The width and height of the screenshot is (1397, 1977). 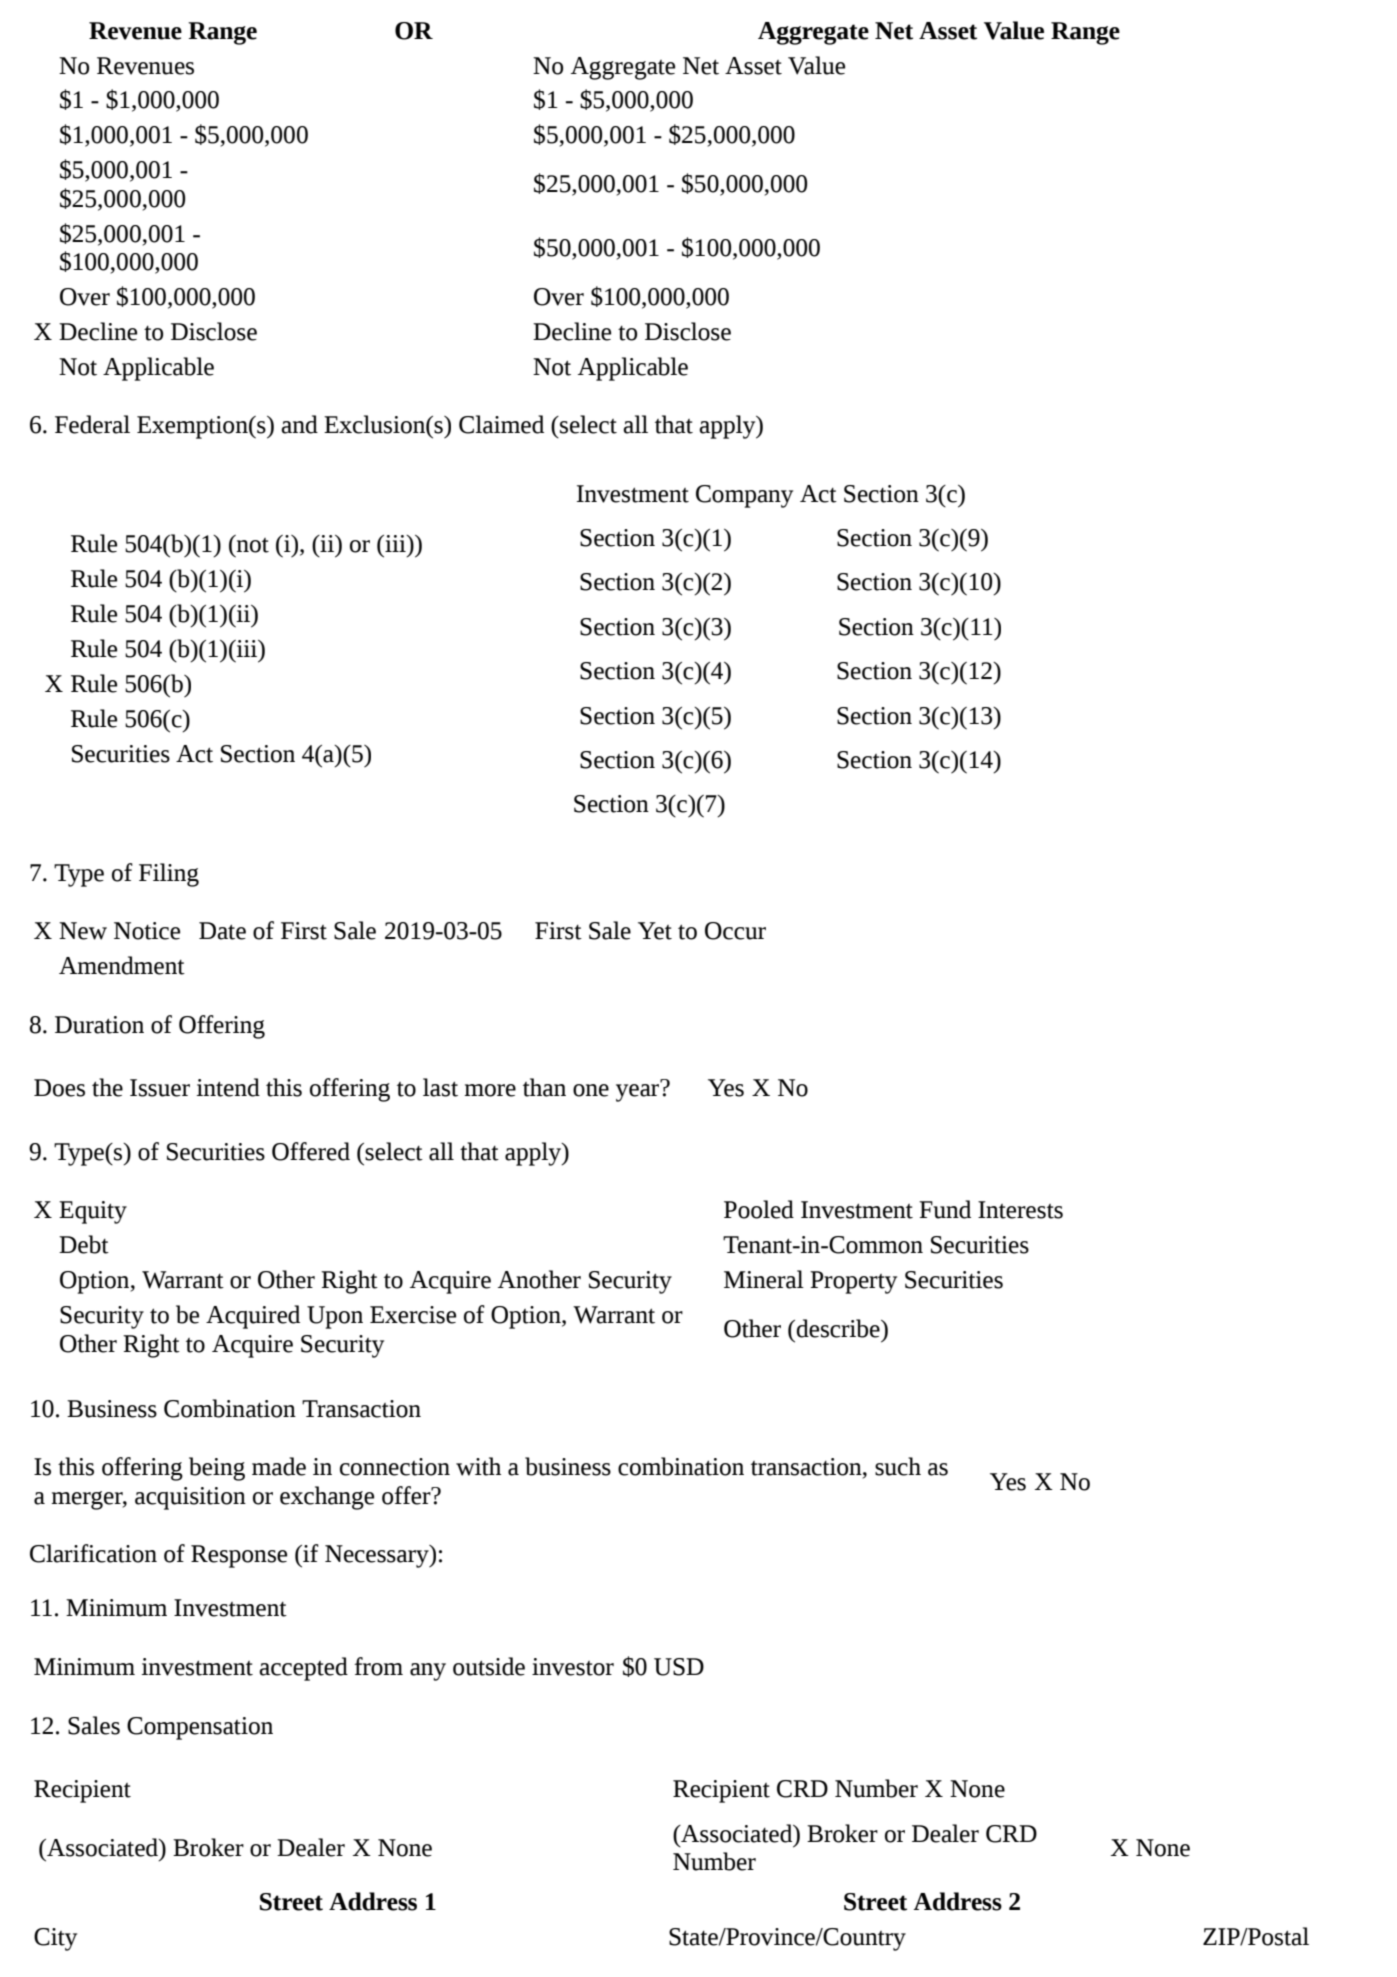 I want to click on than, so click(x=544, y=1087).
